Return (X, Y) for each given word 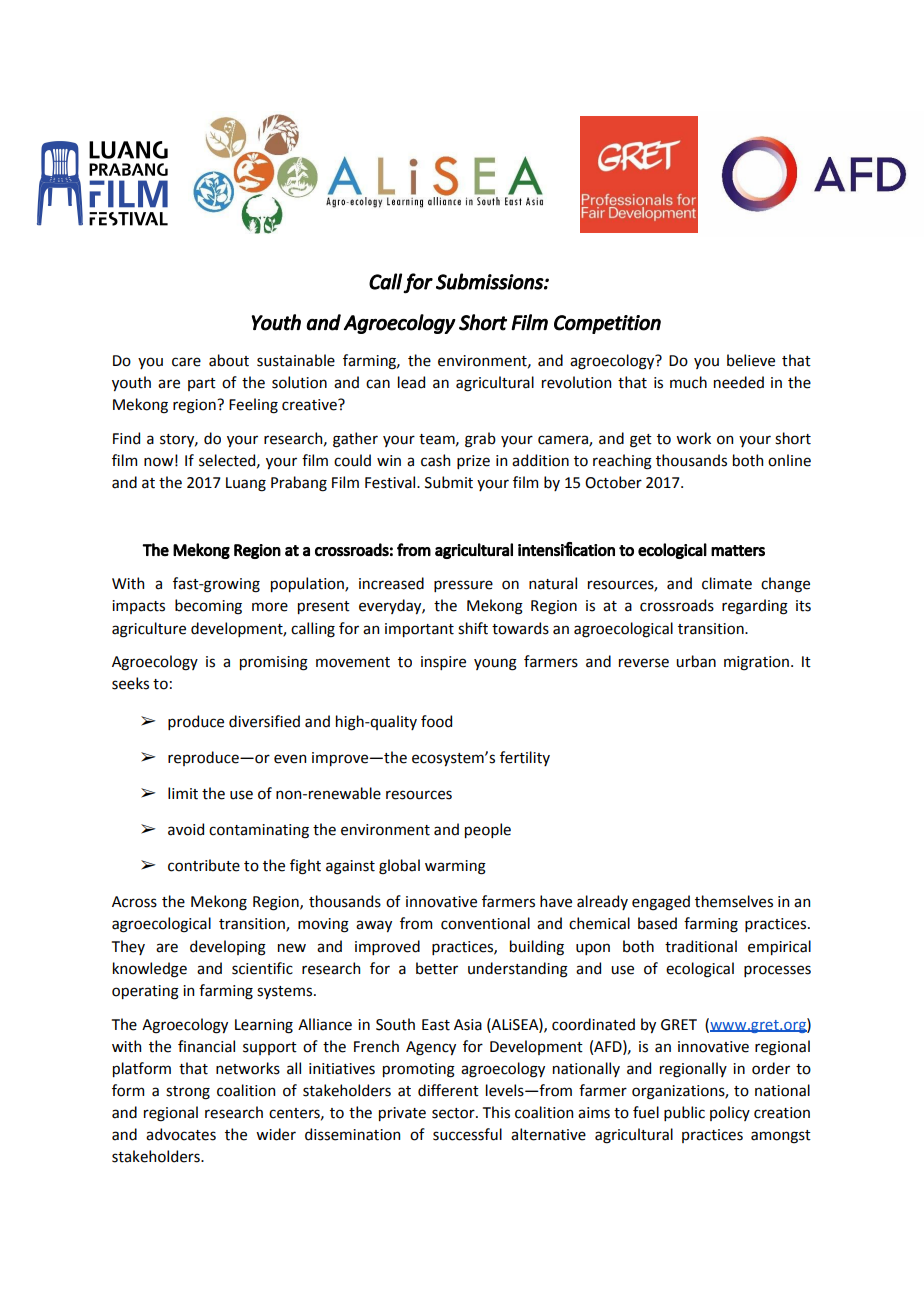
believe (751, 360)
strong (188, 1093)
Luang (246, 484)
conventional (485, 923)
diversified (264, 721)
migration (758, 663)
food (436, 721)
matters (738, 551)
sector (454, 1113)
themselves (734, 901)
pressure (463, 586)
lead (411, 382)
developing (228, 948)
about (229, 360)
